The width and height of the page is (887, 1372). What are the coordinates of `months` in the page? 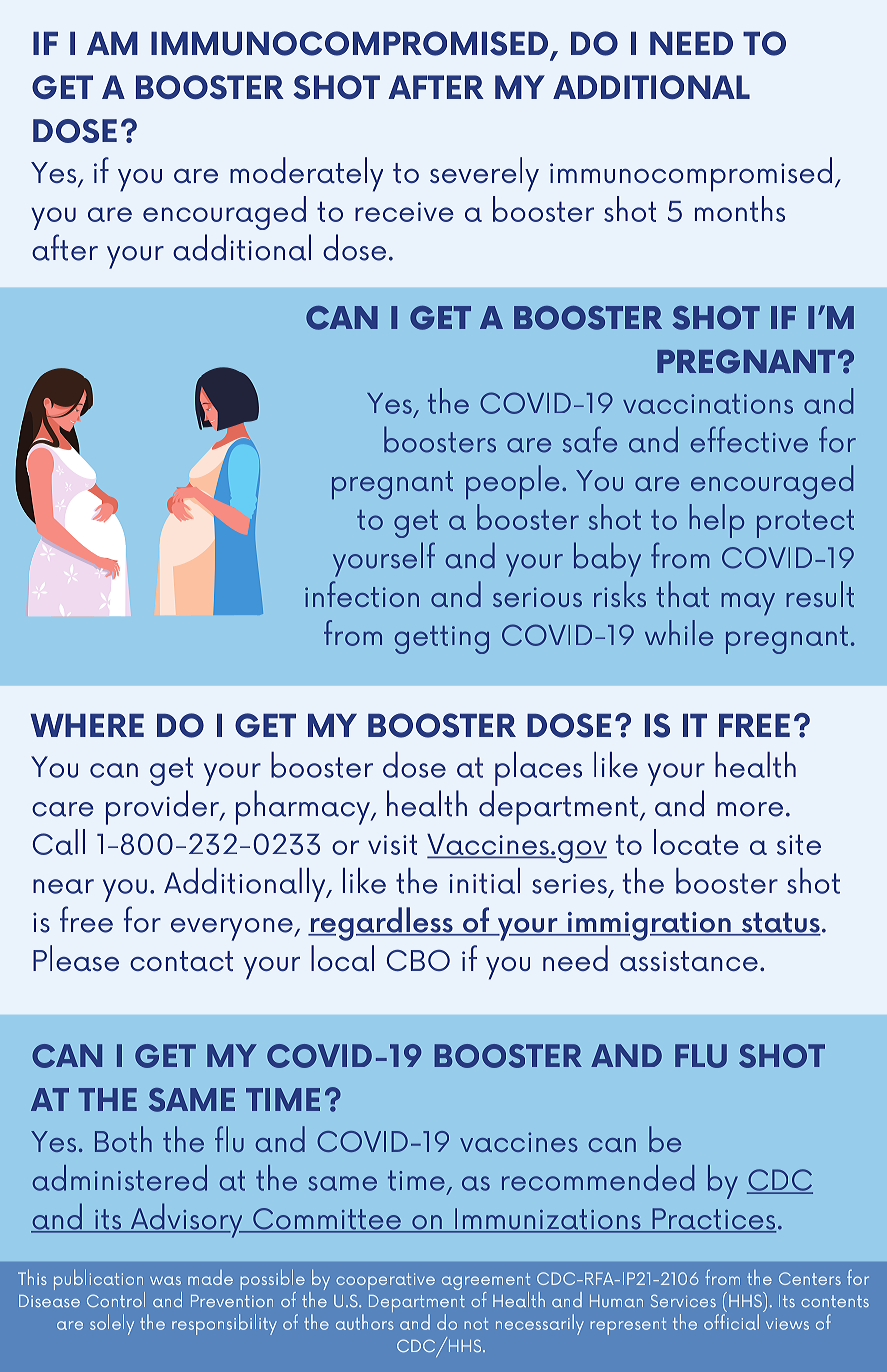 It's located at (740, 209).
